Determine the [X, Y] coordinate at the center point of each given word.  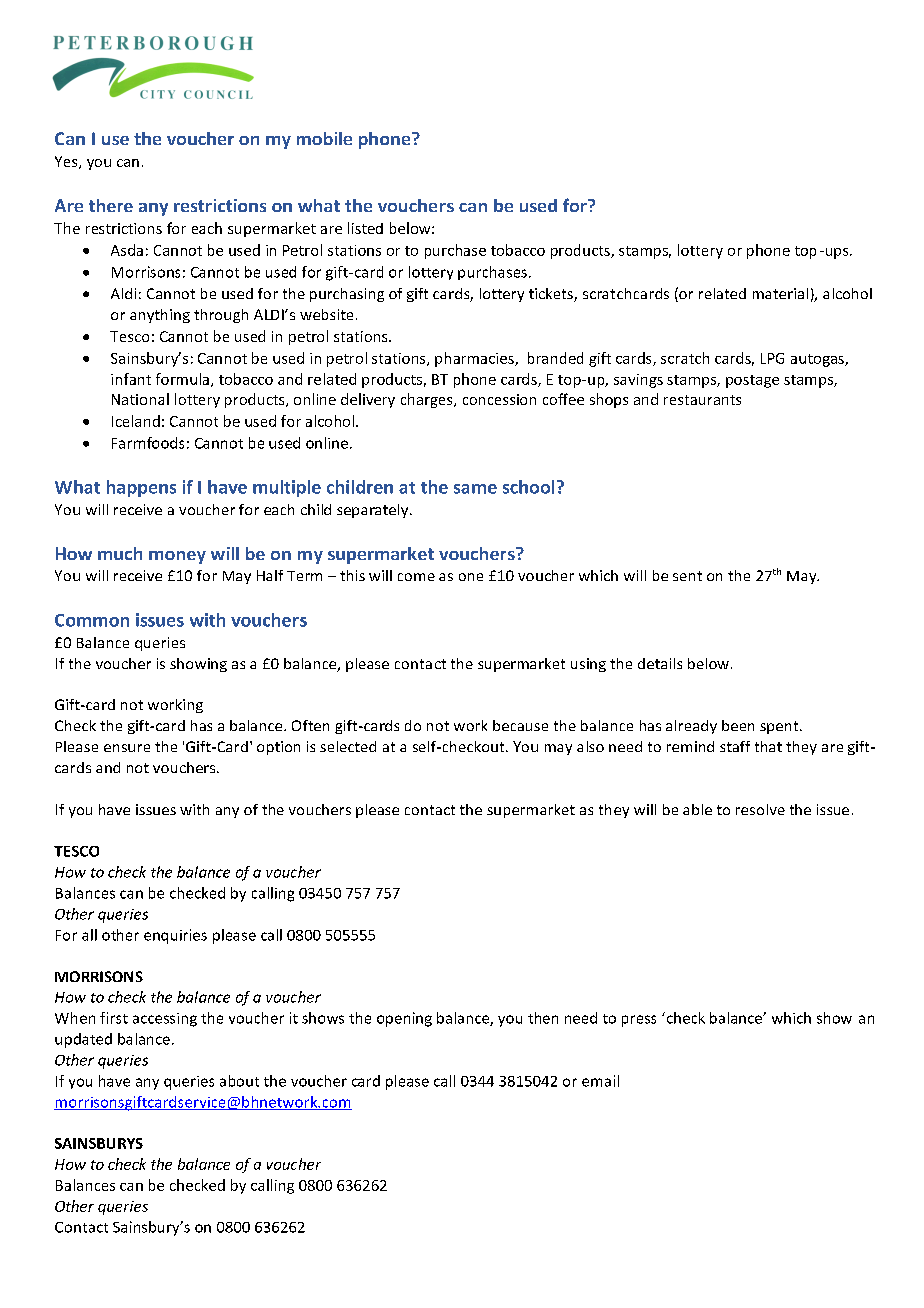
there [111, 205]
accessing [165, 1020]
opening [404, 1019]
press [639, 1021]
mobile [324, 138]
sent [687, 576]
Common [92, 620]
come [416, 577]
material [780, 293]
